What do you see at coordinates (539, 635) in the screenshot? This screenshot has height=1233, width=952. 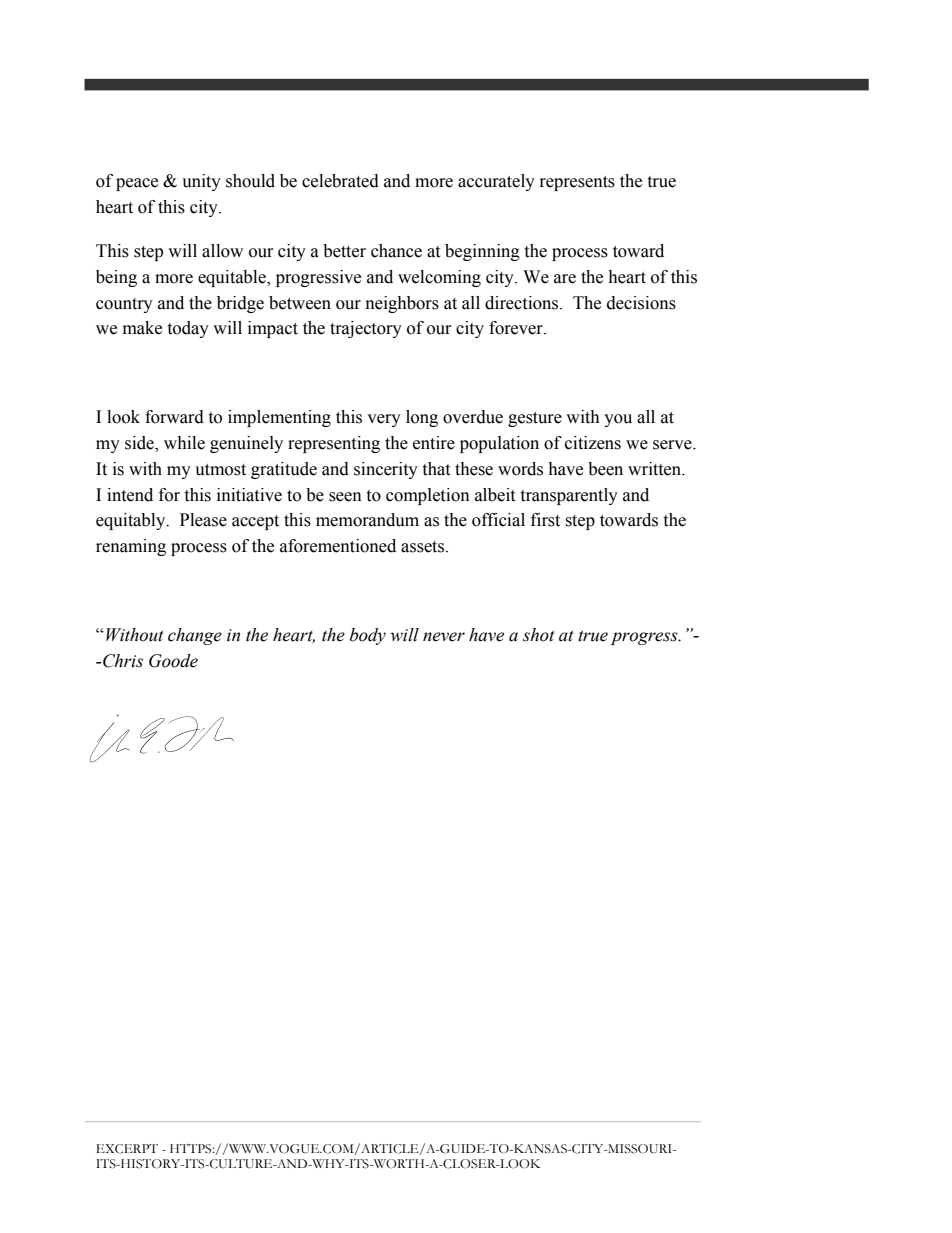 I see `shot` at bounding box center [539, 635].
